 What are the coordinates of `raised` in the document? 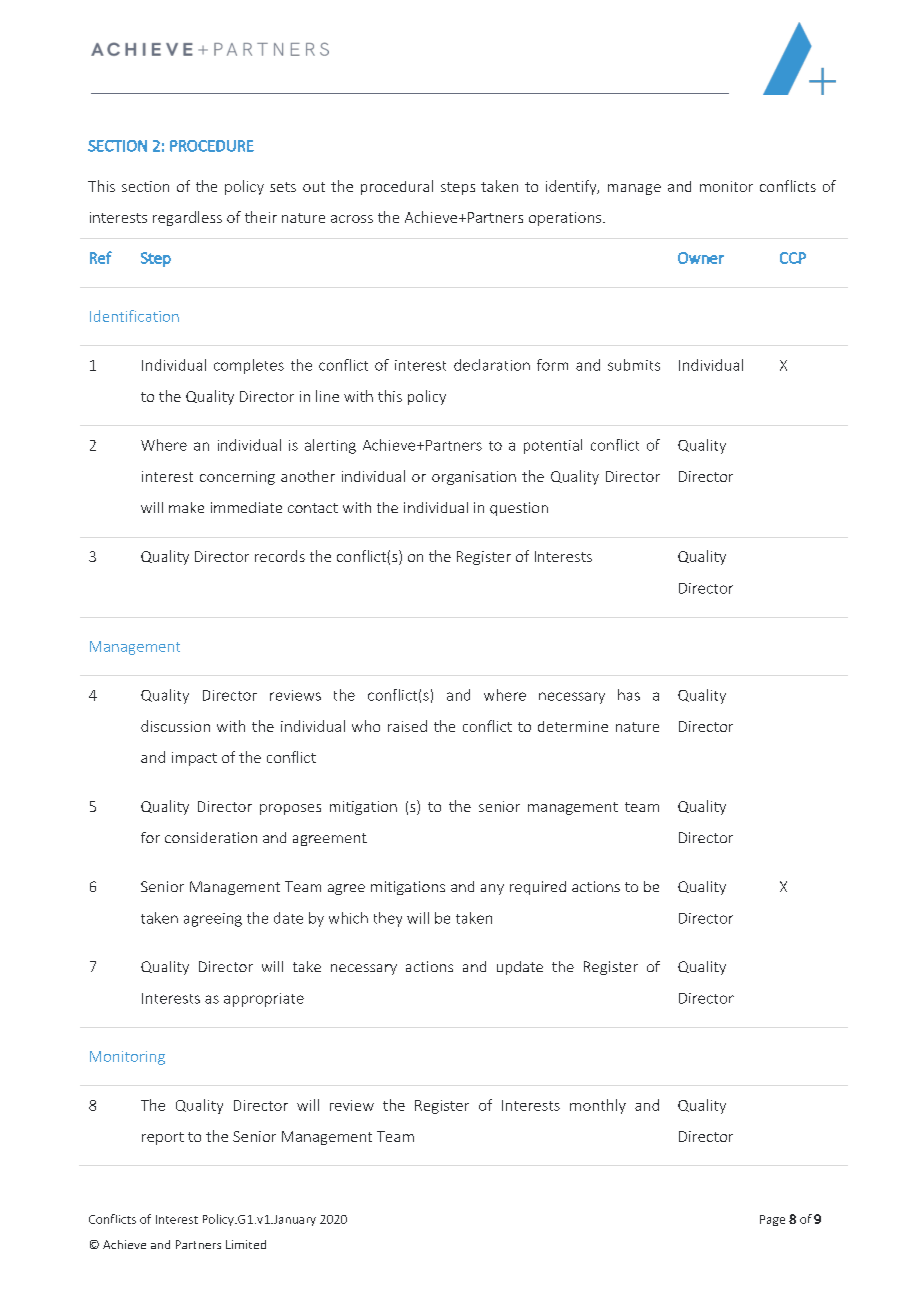 It's located at (407, 726).
